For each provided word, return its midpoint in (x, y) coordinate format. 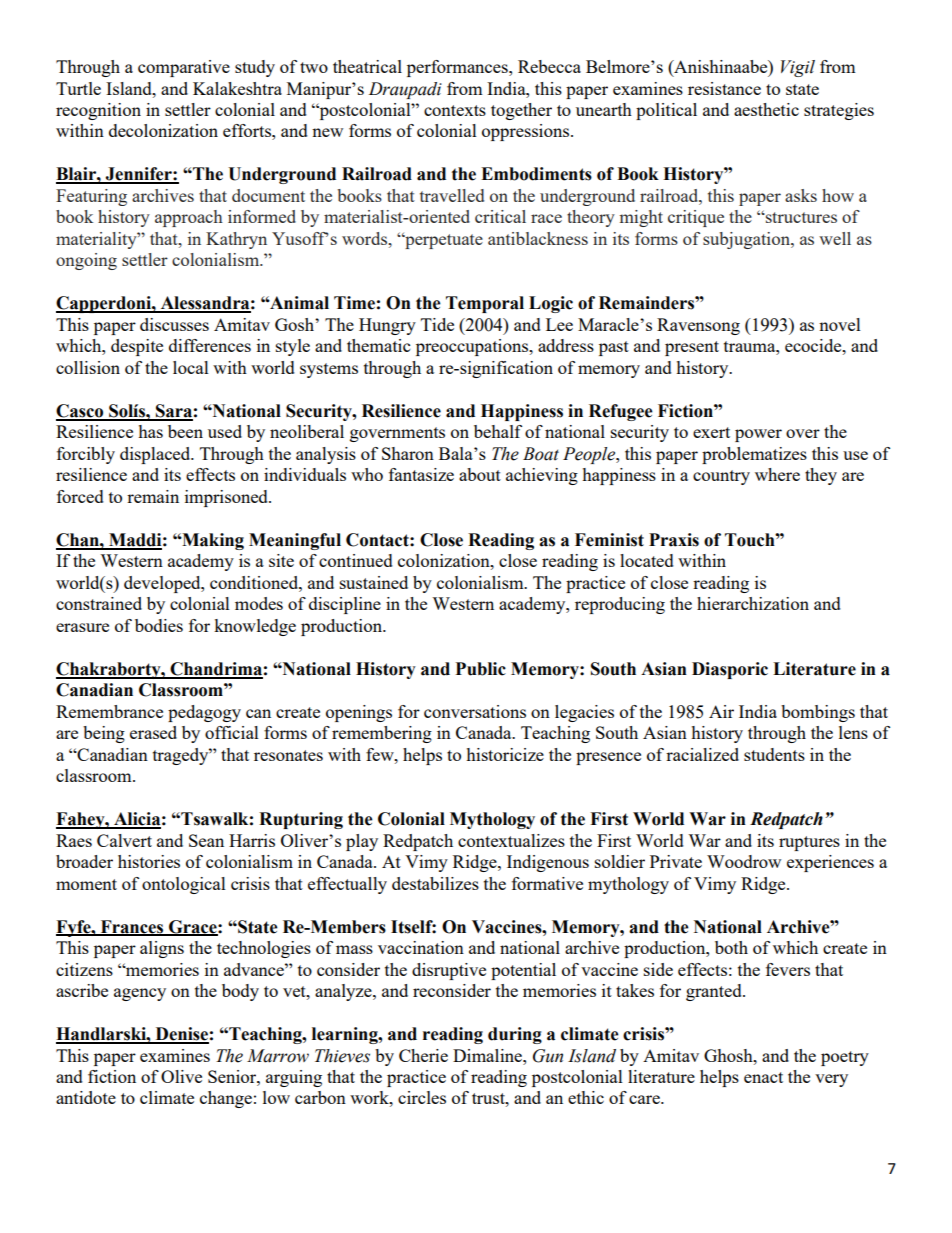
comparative (184, 68)
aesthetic (766, 109)
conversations (475, 711)
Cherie (423, 1055)
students (774, 754)
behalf (498, 431)
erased (153, 732)
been (185, 431)
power (758, 435)
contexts (455, 110)
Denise (181, 1035)
